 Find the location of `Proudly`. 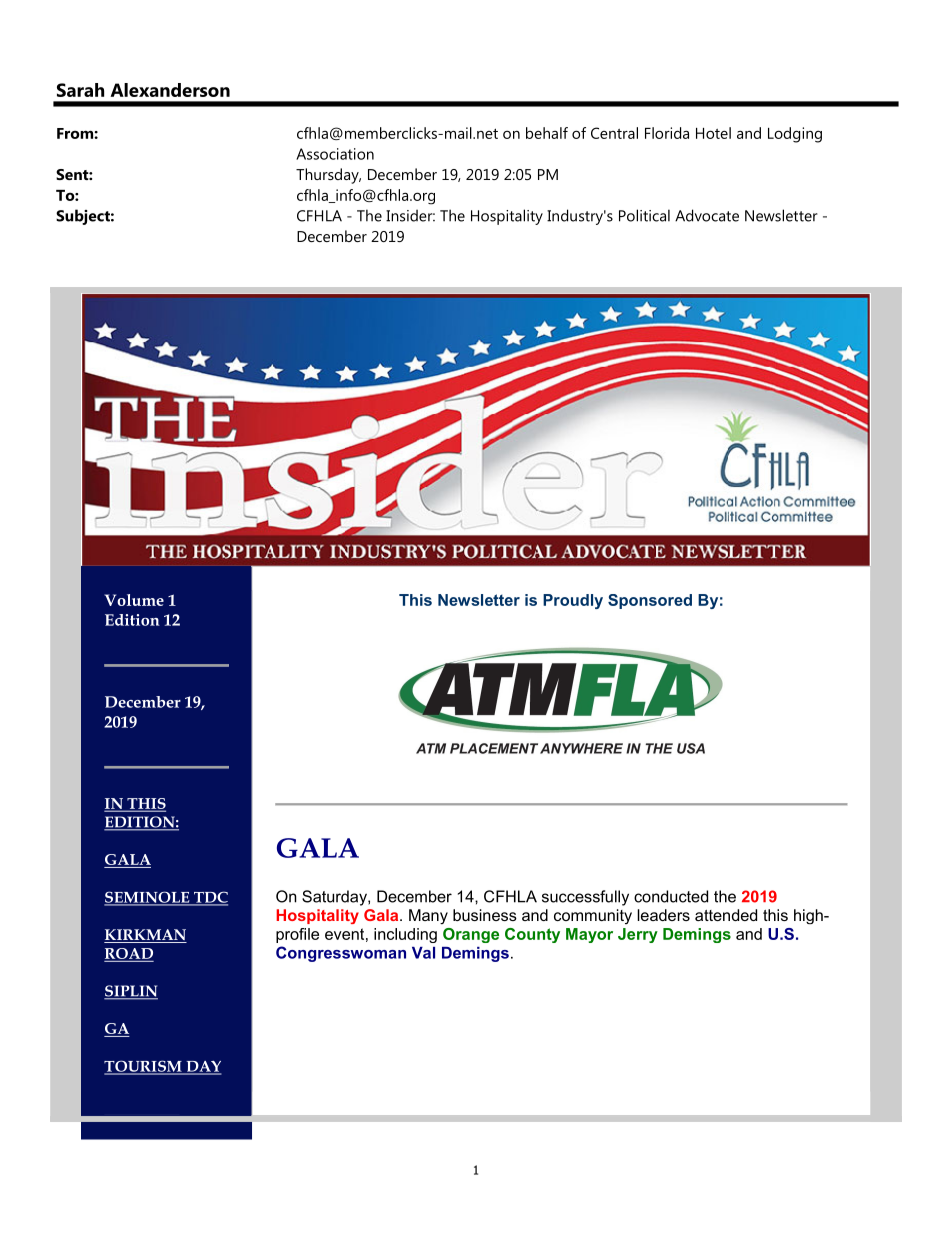

Proudly is located at coordinates (573, 601).
